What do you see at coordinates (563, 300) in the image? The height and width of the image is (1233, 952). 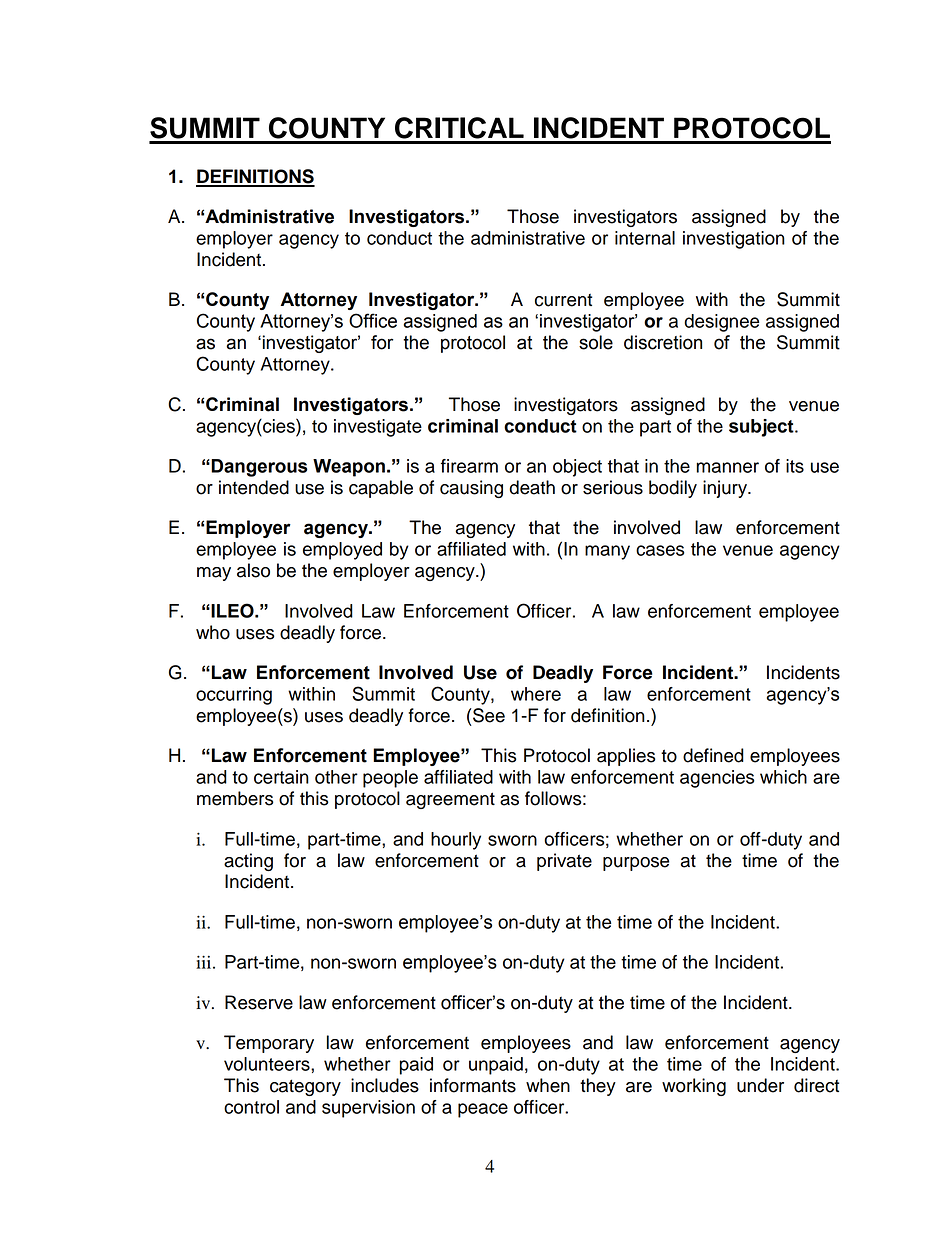 I see `current` at bounding box center [563, 300].
